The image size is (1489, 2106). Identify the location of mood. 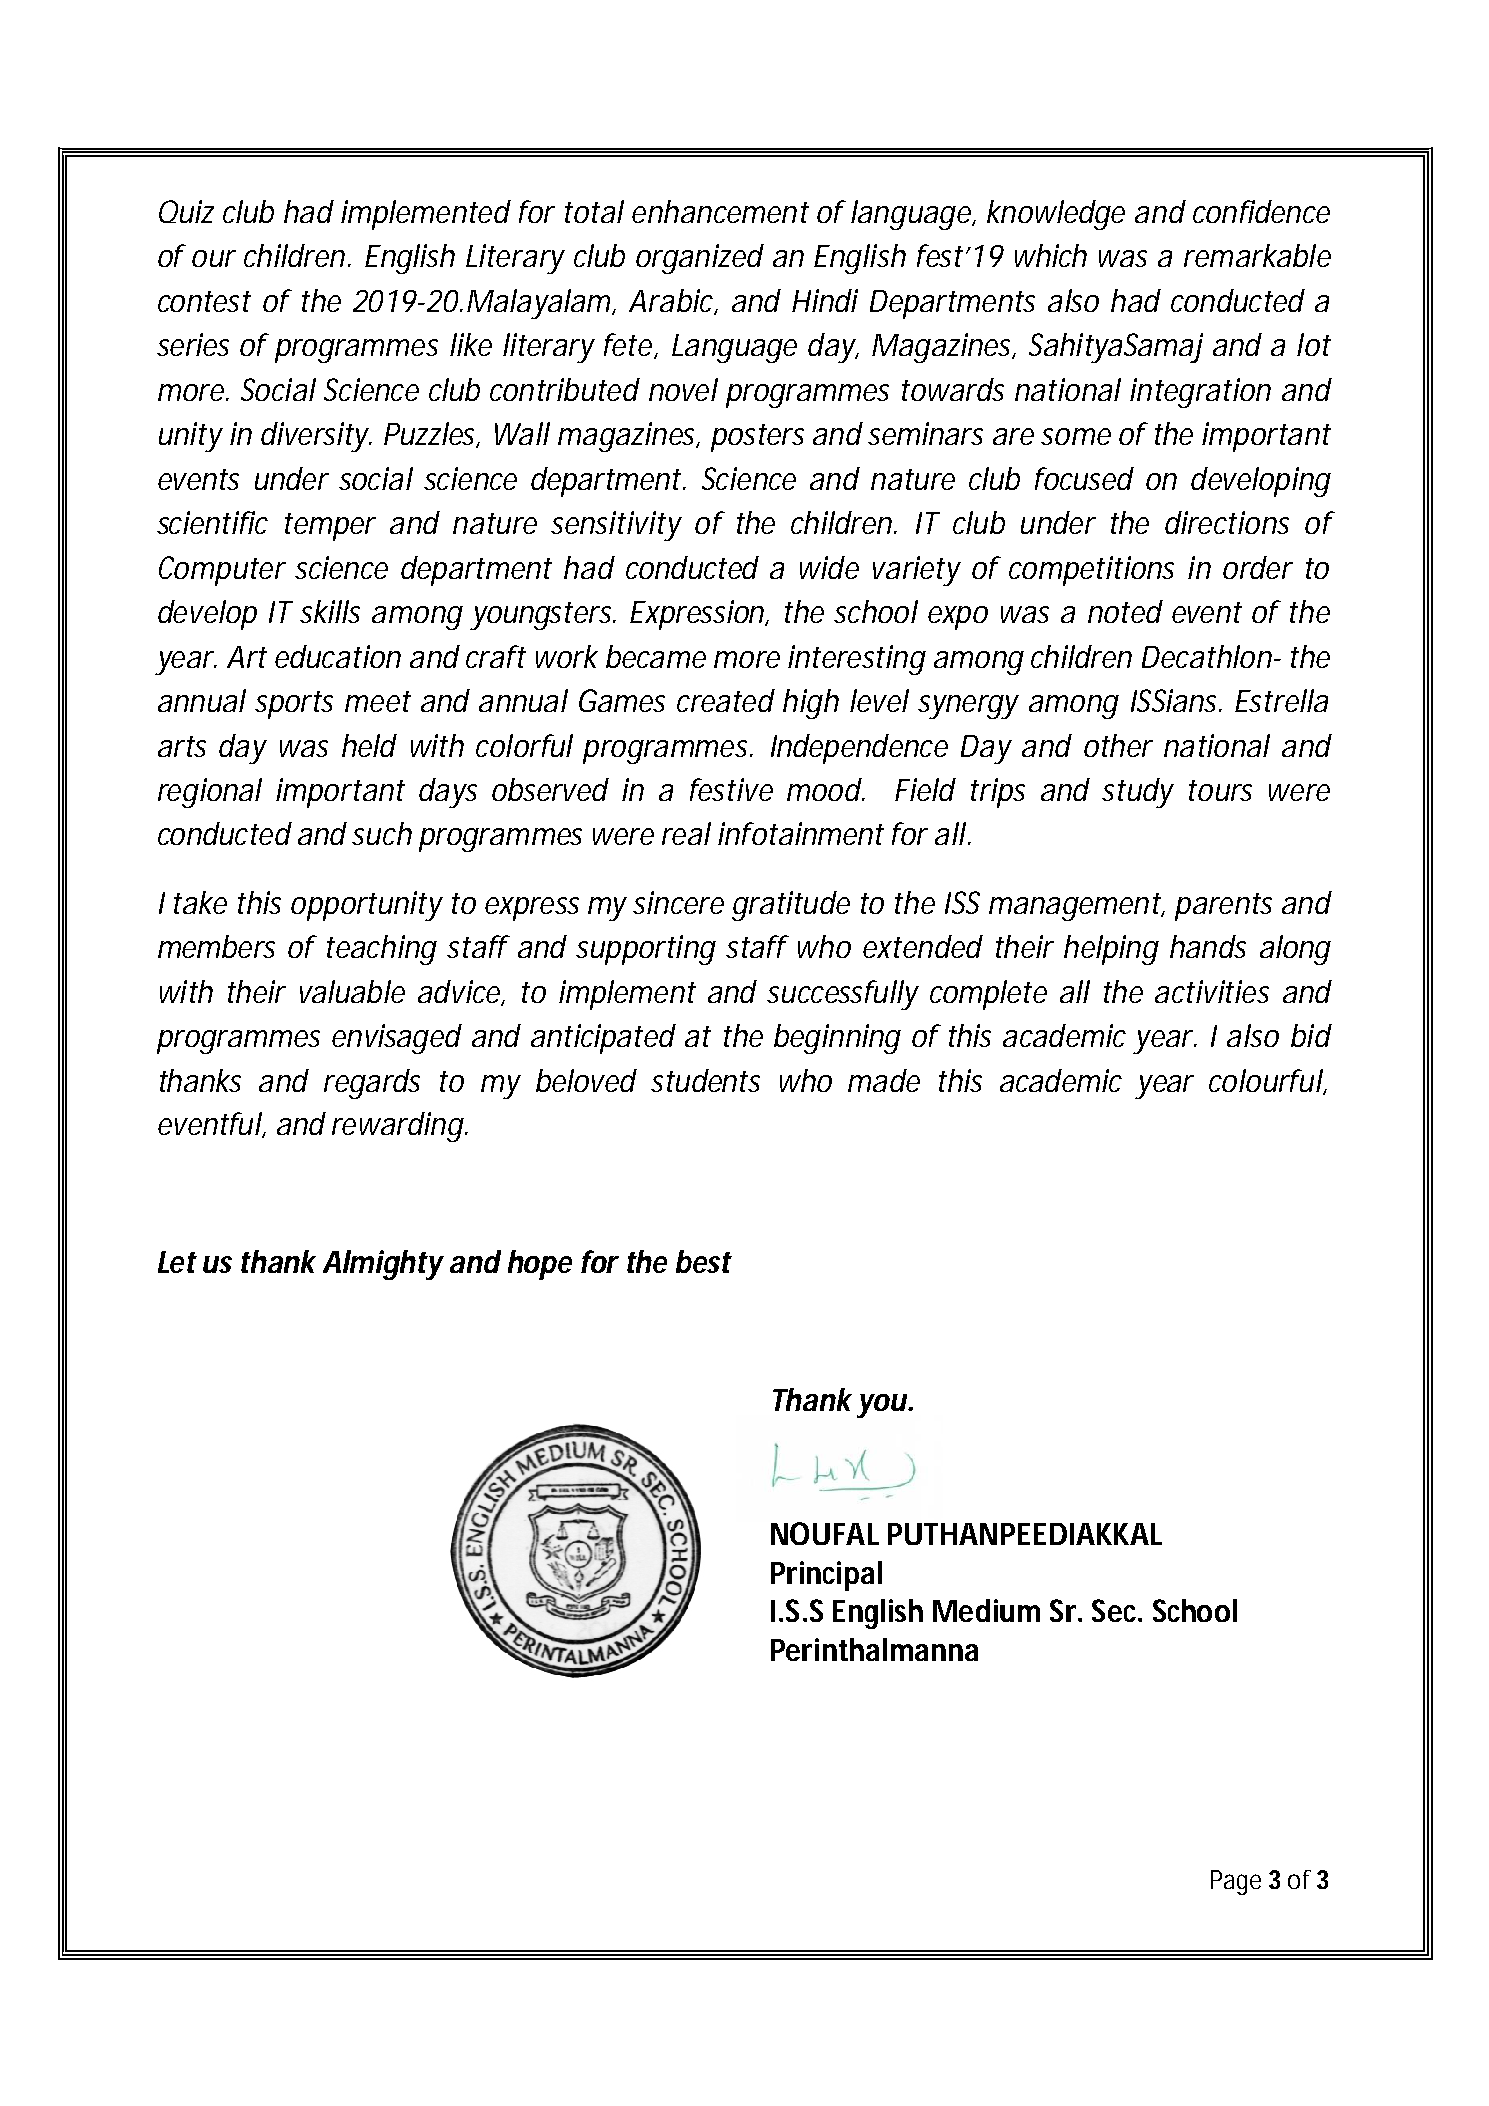
(824, 789).
